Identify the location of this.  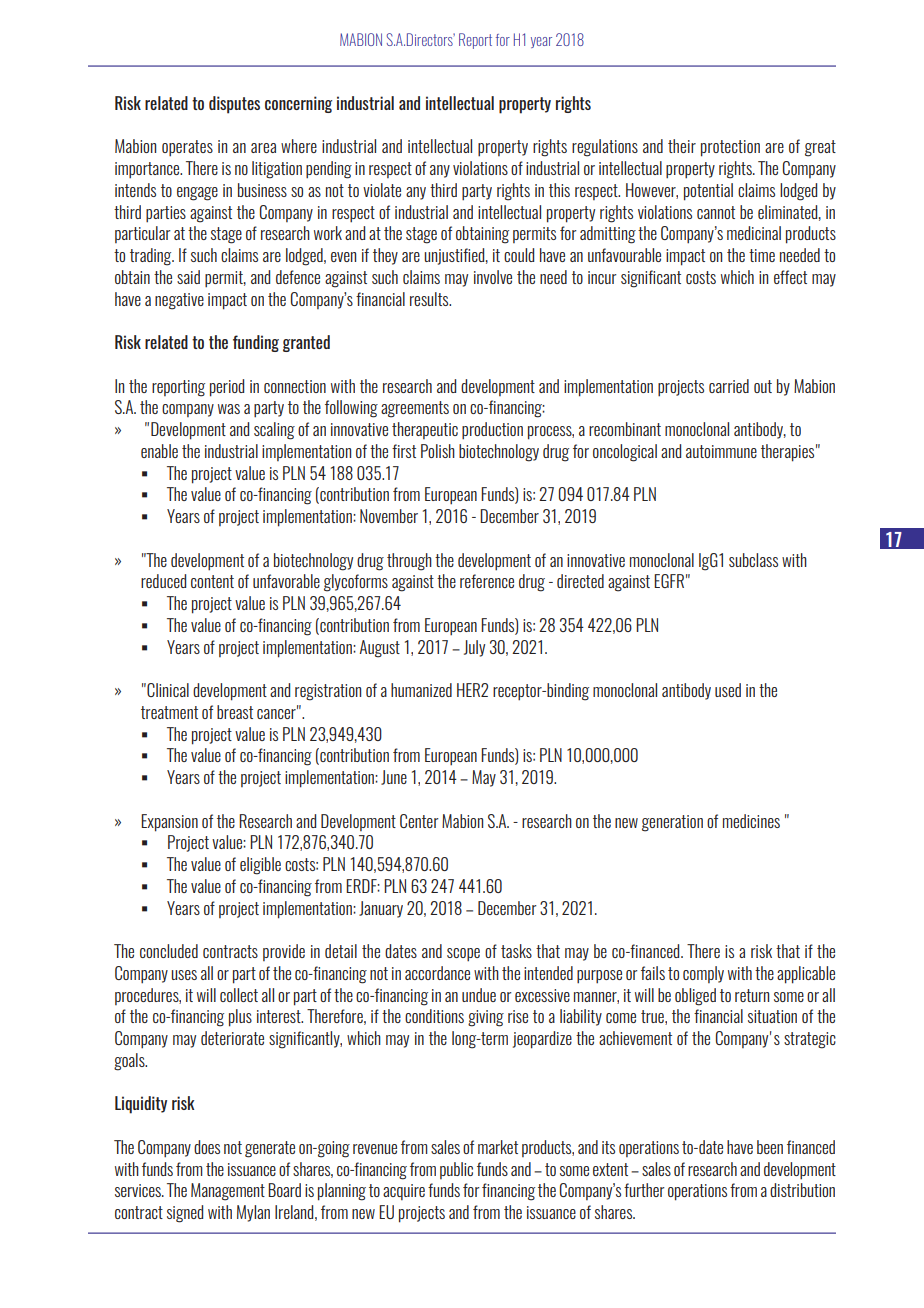
(559, 190).
